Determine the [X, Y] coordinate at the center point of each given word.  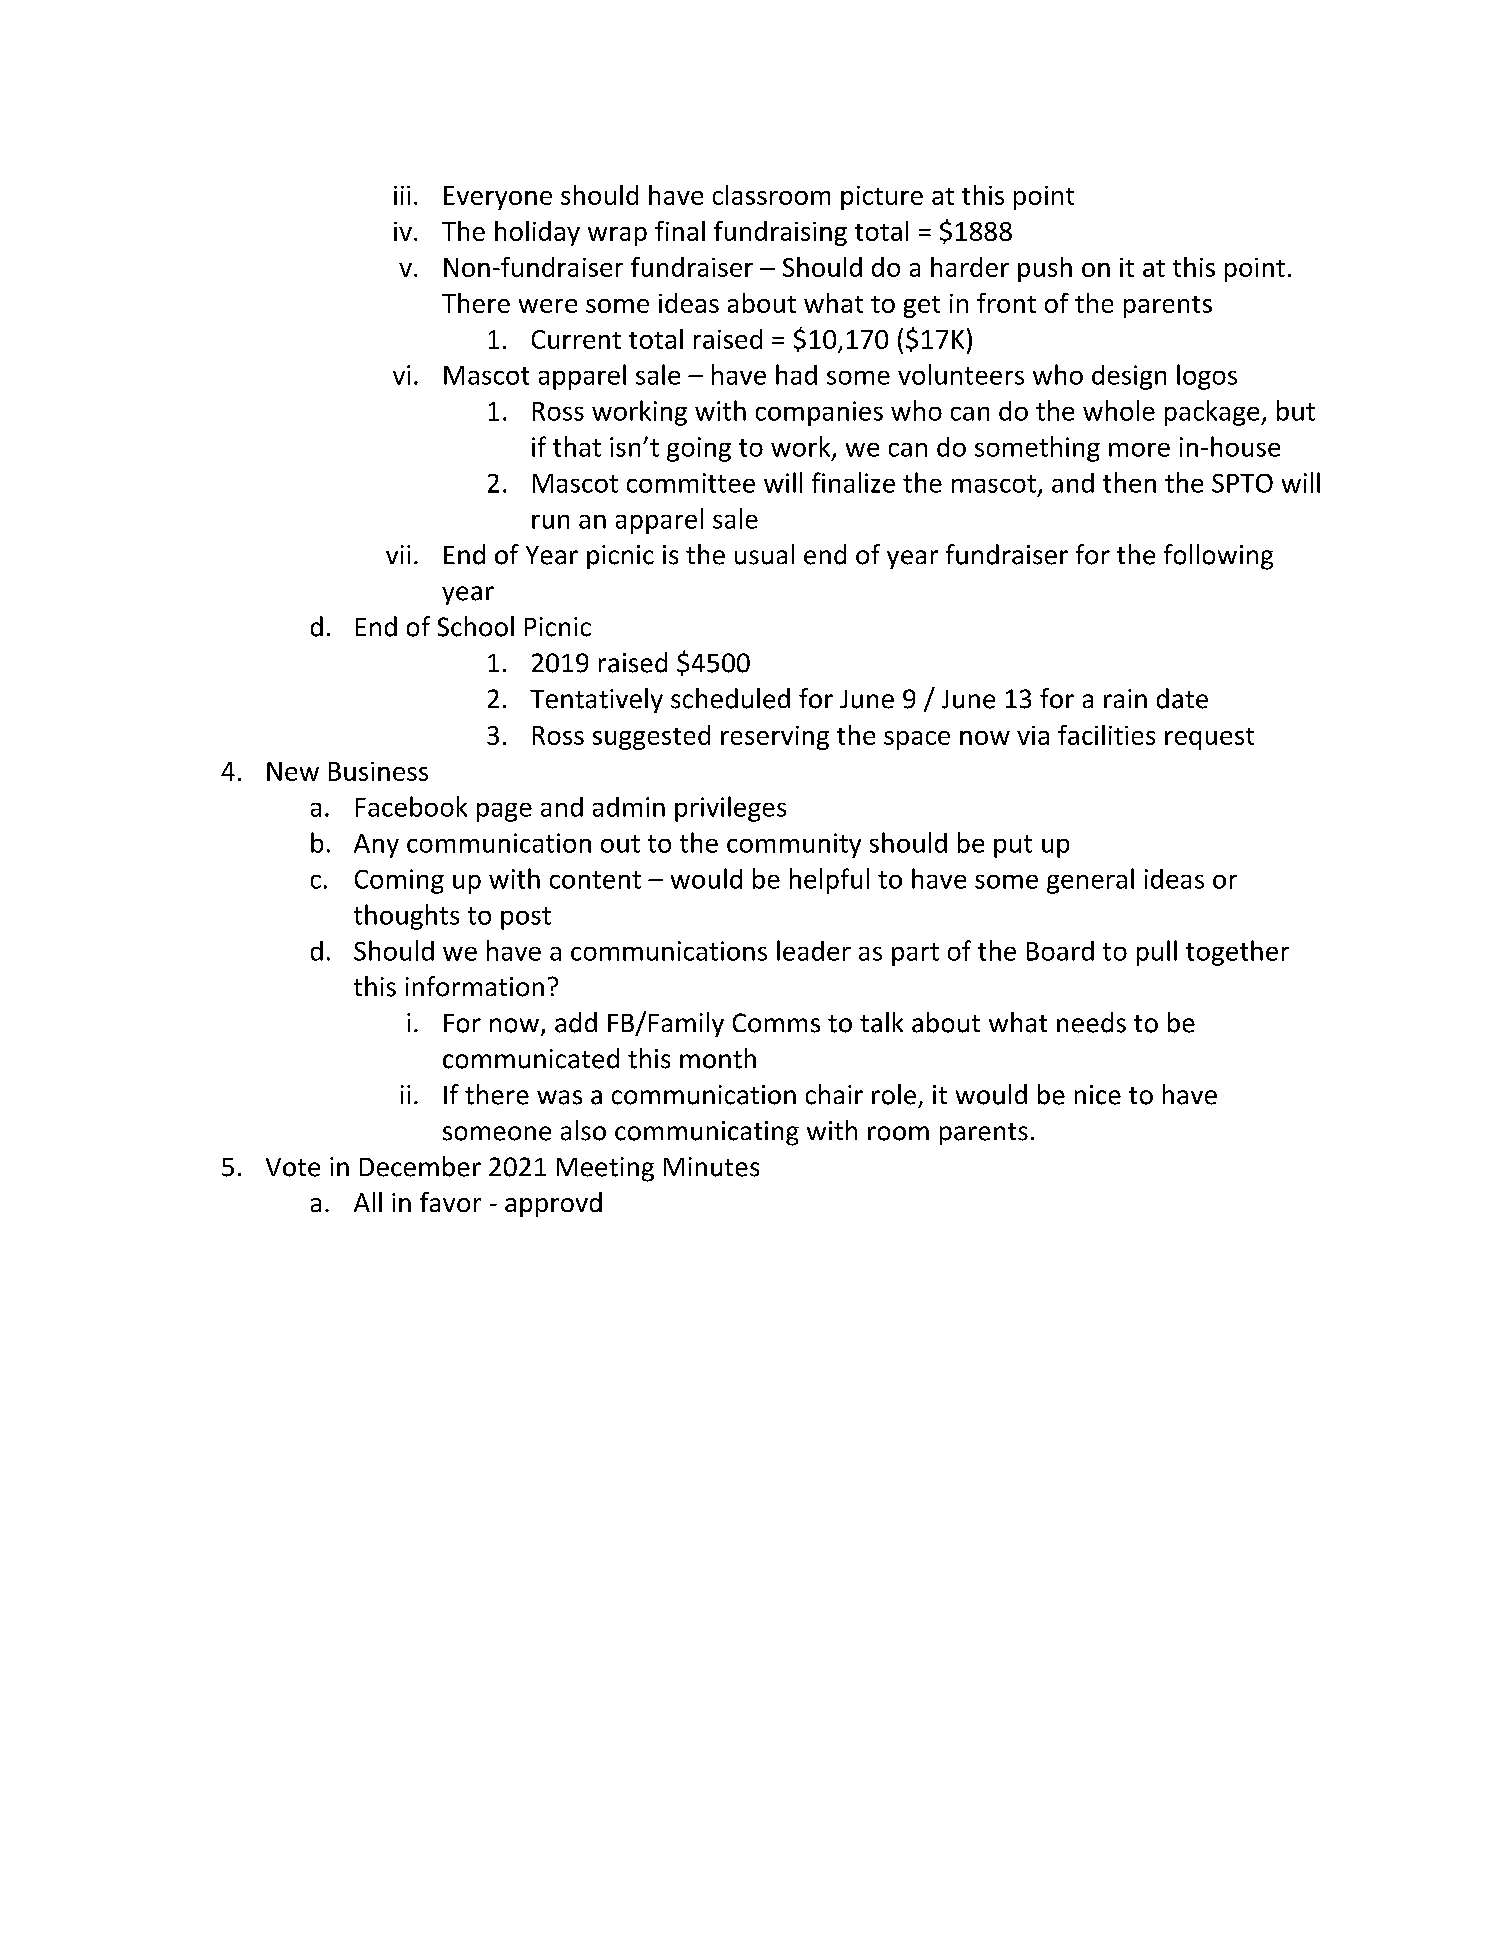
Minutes [711, 1167]
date [1182, 698]
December [420, 1166]
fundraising [780, 233]
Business [378, 771]
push [1045, 269]
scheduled [730, 698]
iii [402, 195]
